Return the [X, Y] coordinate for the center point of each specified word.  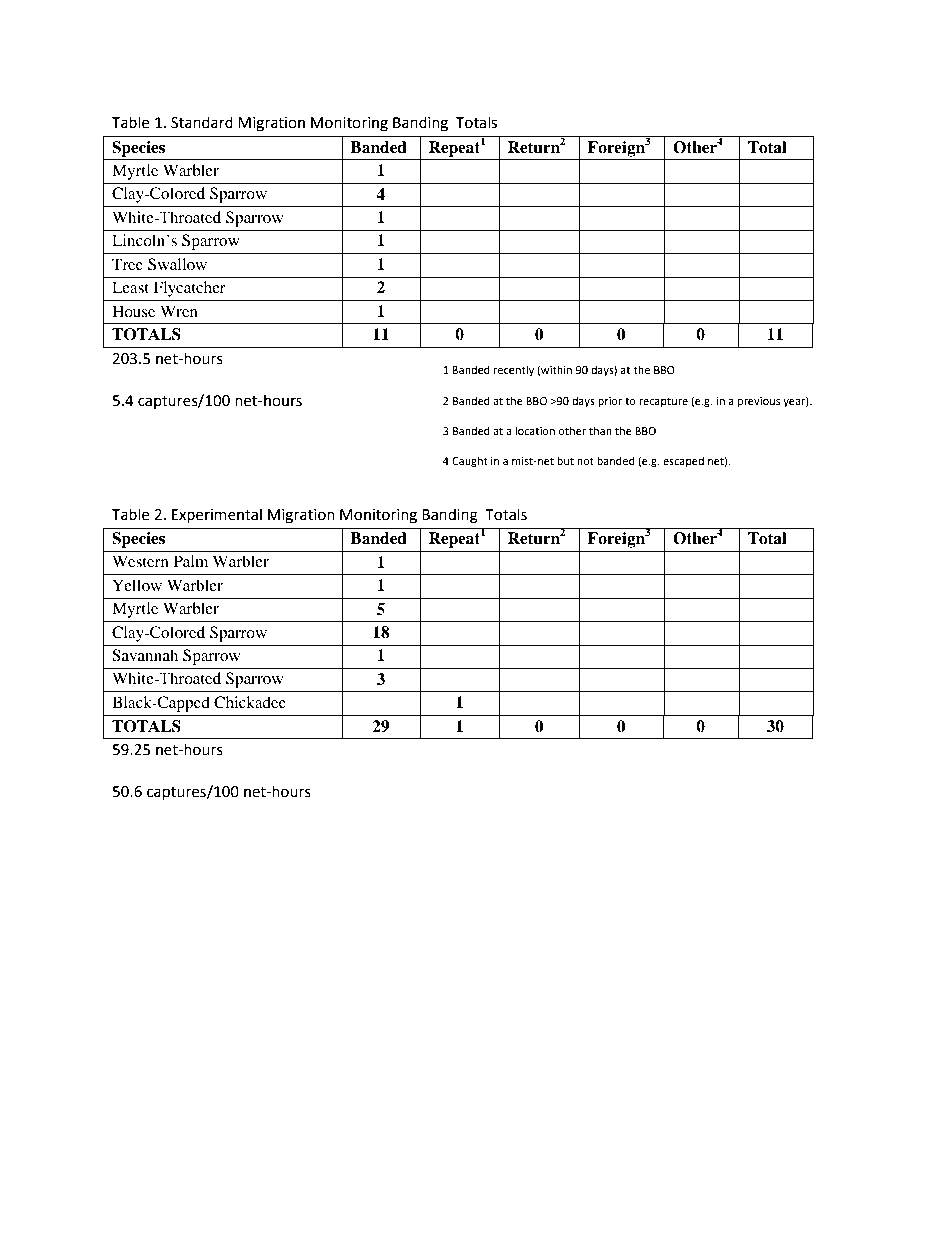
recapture [663, 402]
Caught [470, 462]
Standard [202, 122]
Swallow [177, 264]
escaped [683, 462]
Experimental [217, 516]
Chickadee [250, 702]
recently [514, 371]
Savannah [145, 655]
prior [610, 402]
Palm [191, 561]
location [535, 431]
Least [130, 287]
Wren [179, 311]
